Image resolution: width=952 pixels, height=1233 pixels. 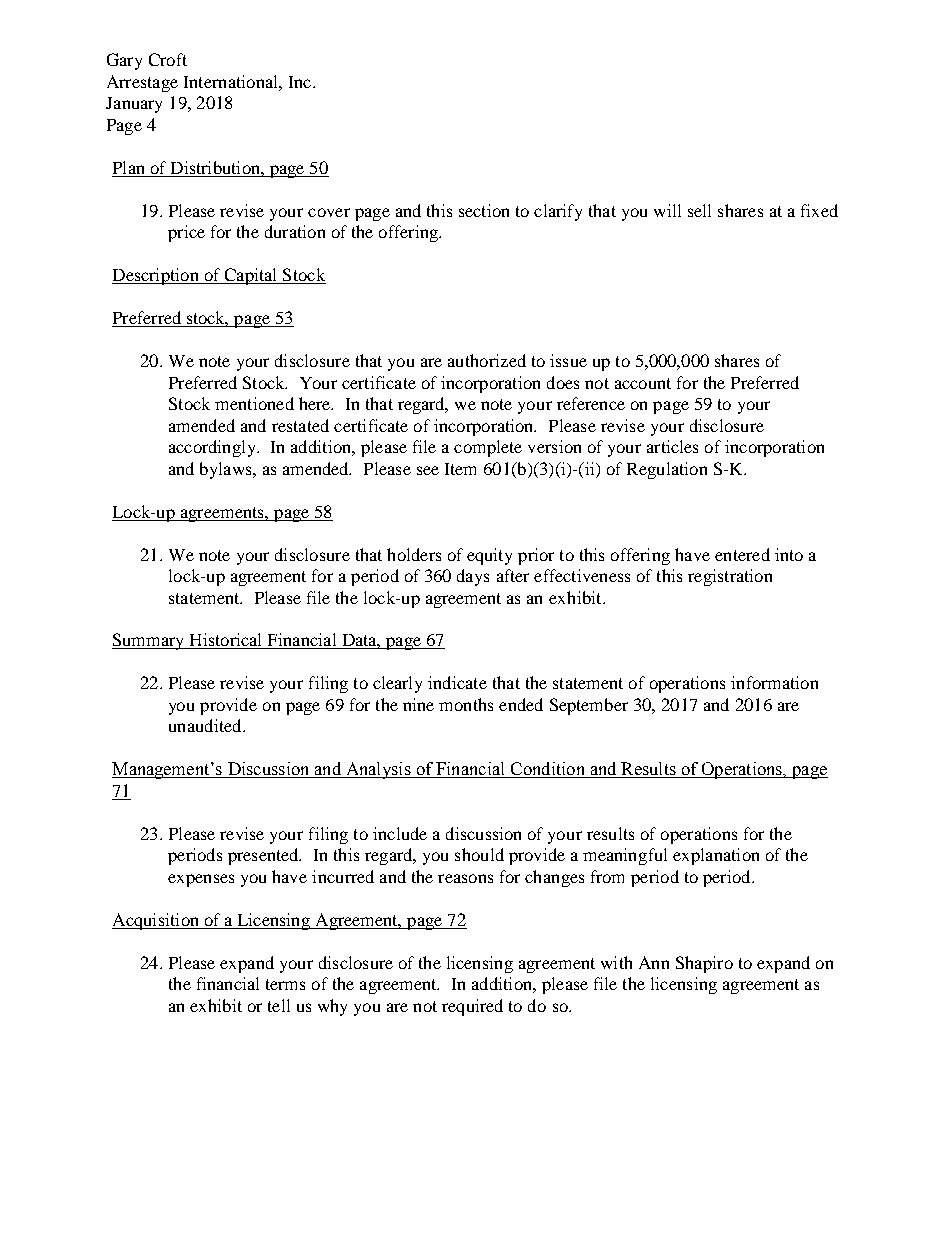 What do you see at coordinates (285, 984) in the screenshot?
I see `terms` at bounding box center [285, 984].
